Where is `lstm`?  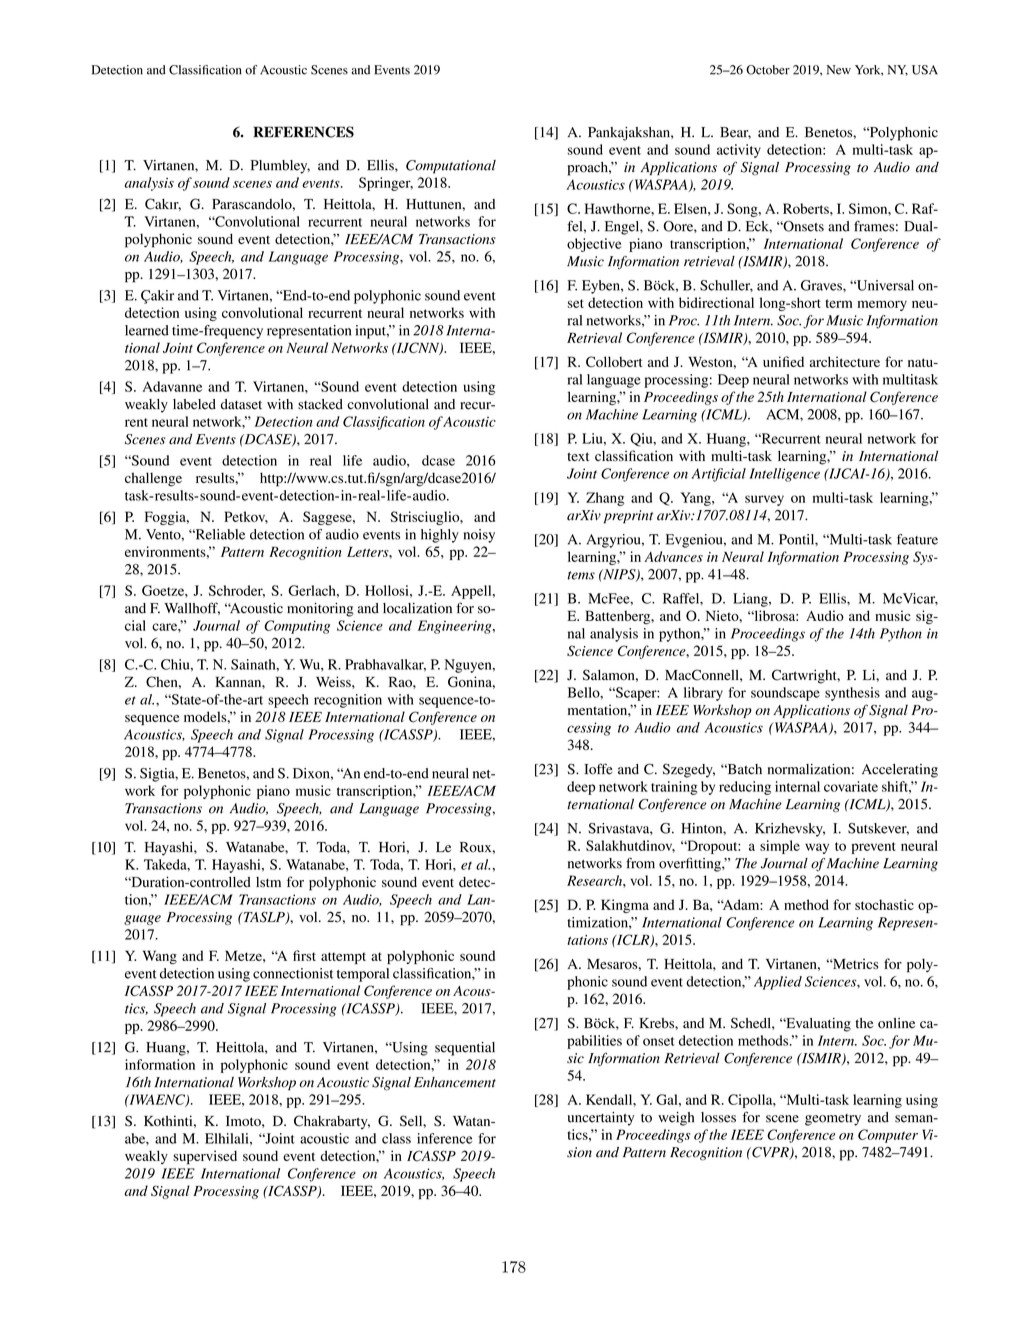
lstm is located at coordinates (268, 882).
